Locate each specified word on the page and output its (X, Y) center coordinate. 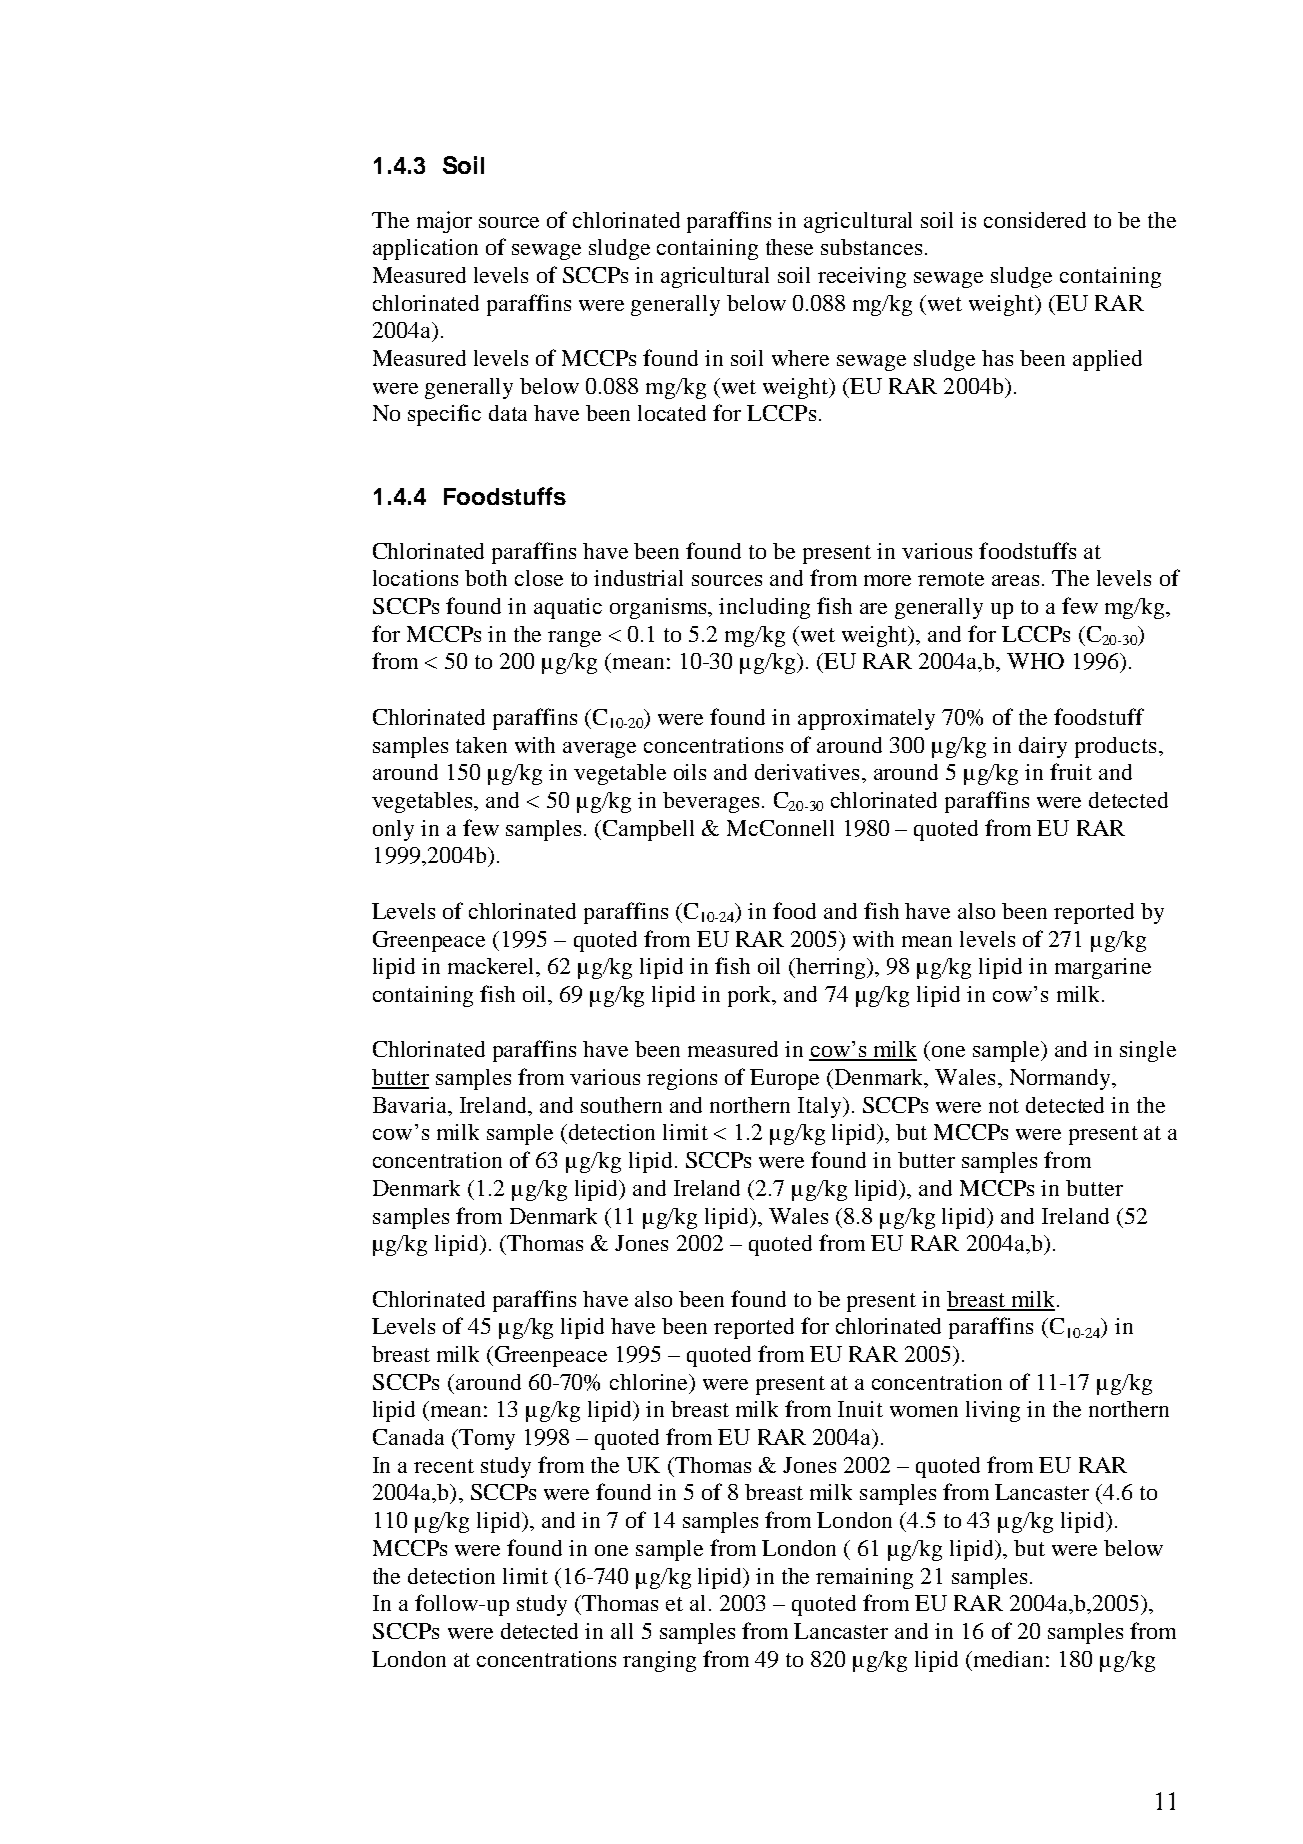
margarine (1103, 968)
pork (751, 996)
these (789, 247)
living (993, 1411)
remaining (864, 1578)
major (444, 222)
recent (444, 1466)
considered (1035, 220)
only (393, 830)
